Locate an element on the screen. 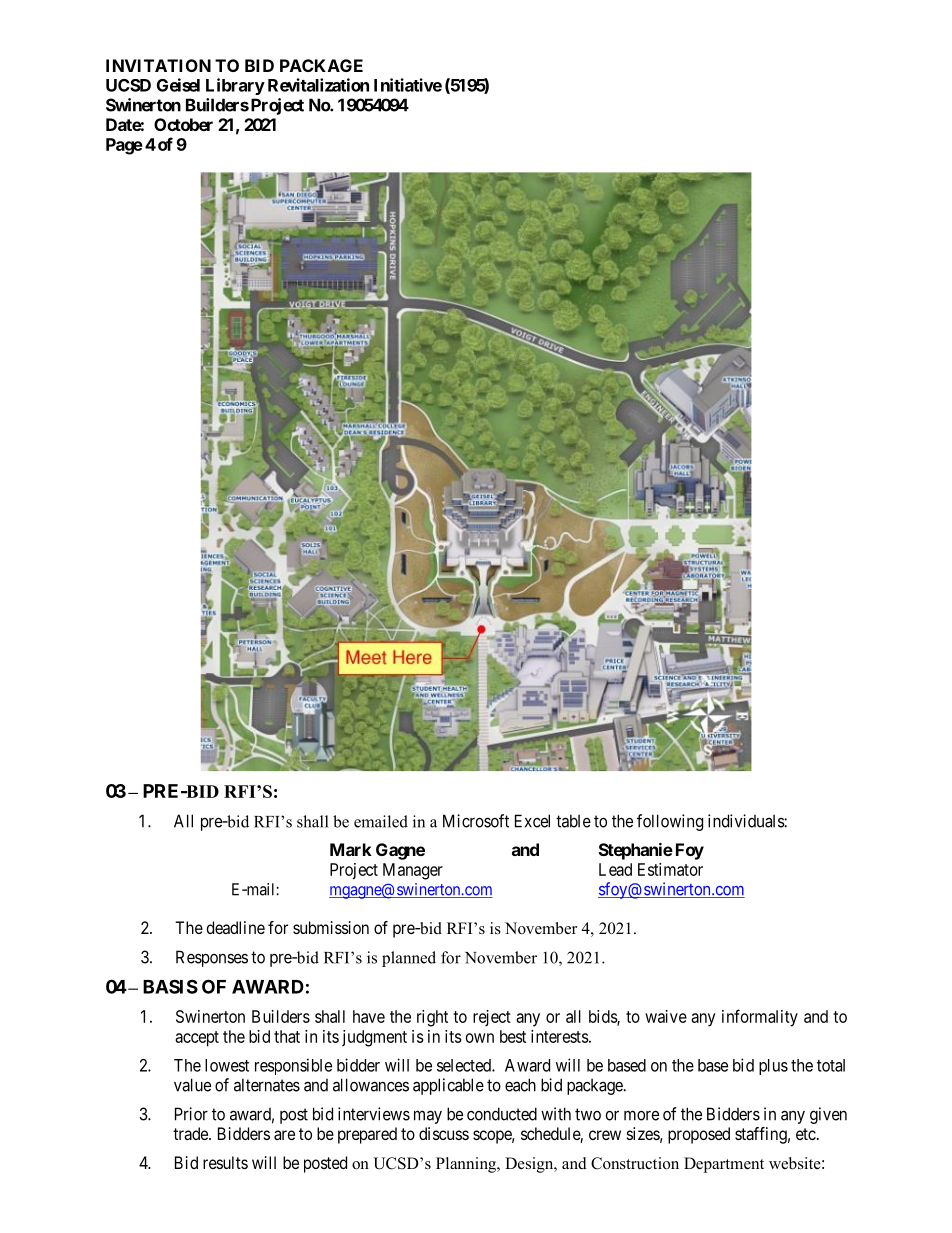 Image resolution: width=952 pixels, height=1233 pixels. conducted is located at coordinates (502, 1114).
